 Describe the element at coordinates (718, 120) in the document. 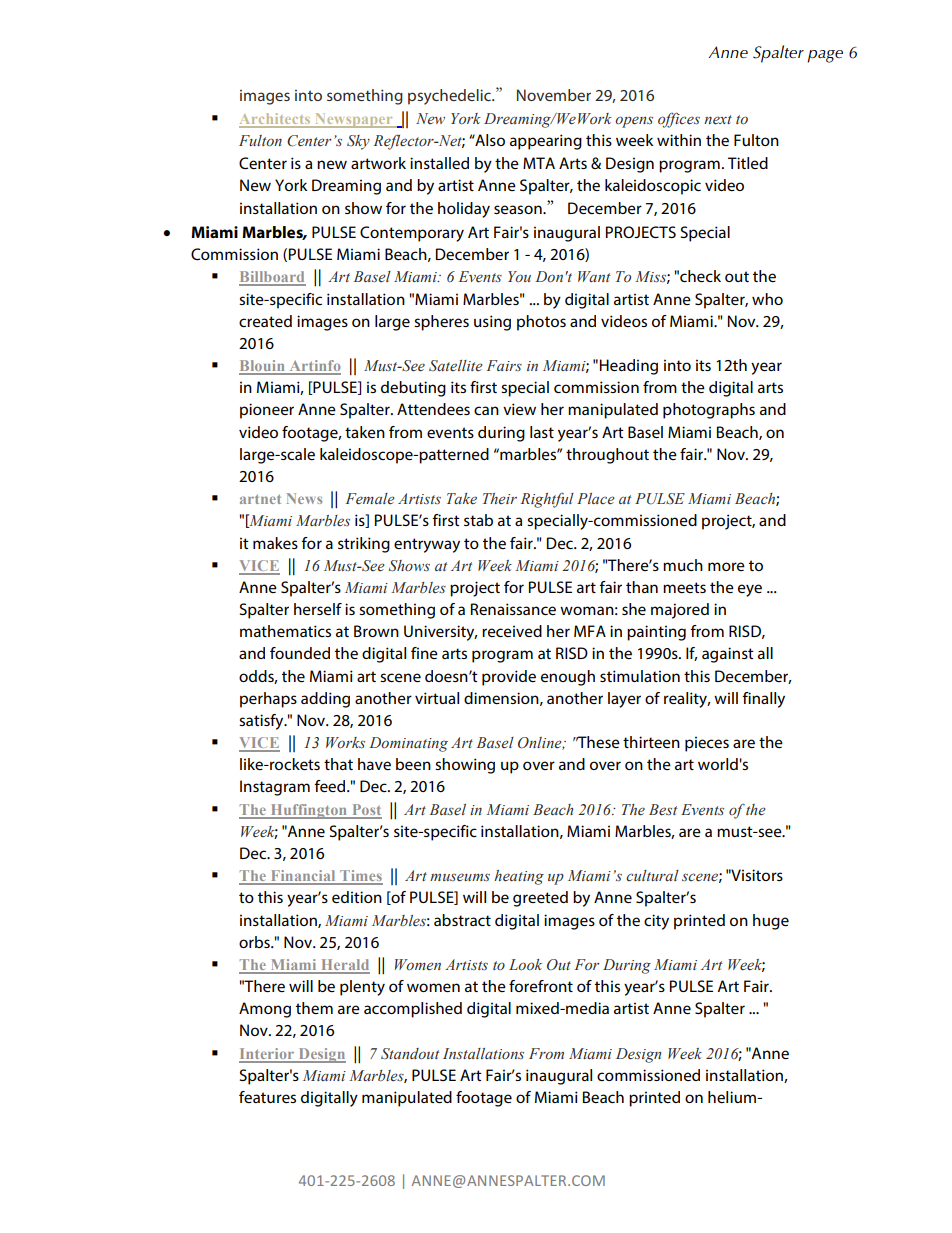

I see `next` at that location.
